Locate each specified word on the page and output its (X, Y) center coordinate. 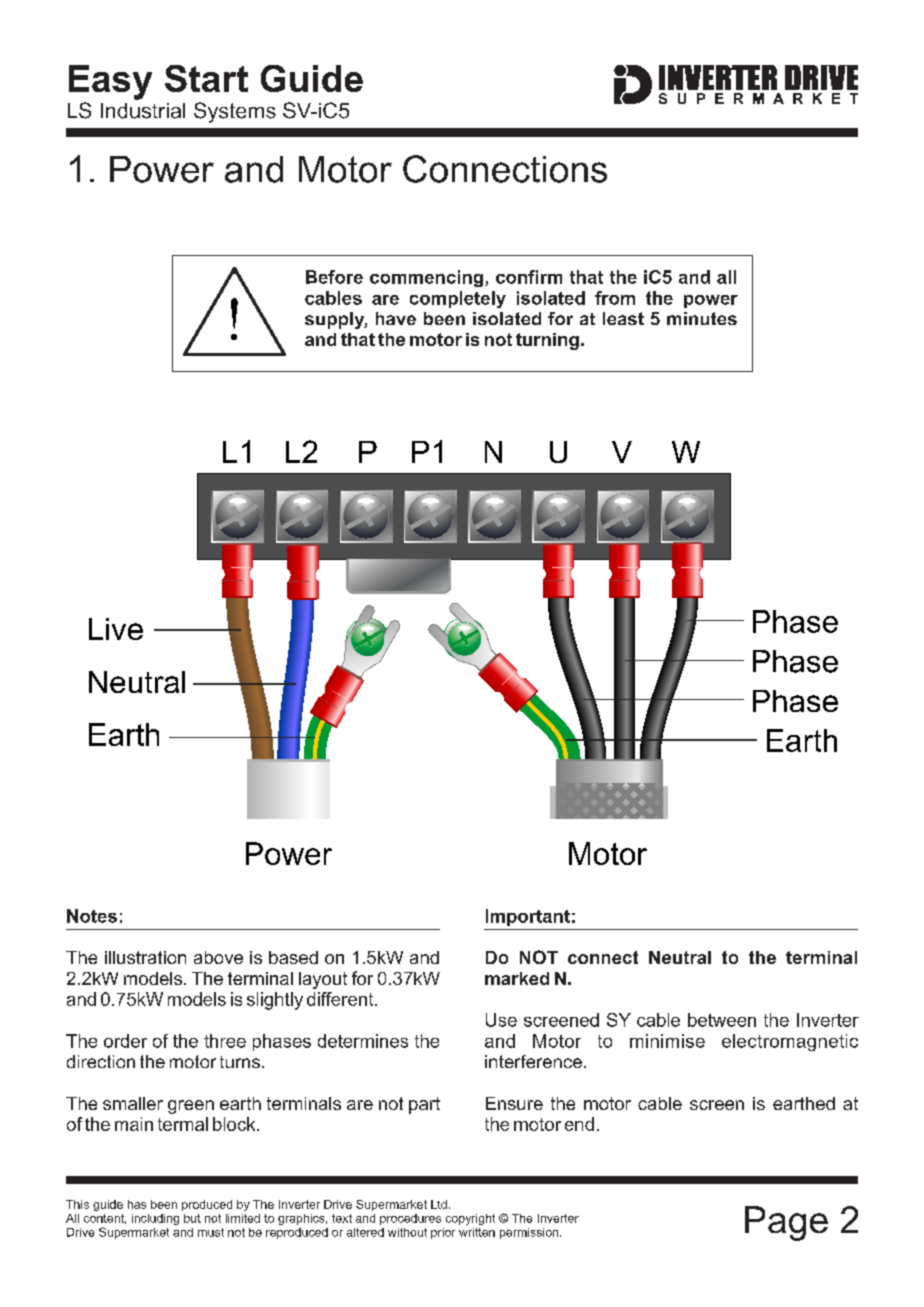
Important (528, 917)
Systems (235, 112)
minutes (702, 318)
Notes (92, 916)
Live (116, 629)
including (155, 1219)
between (722, 1020)
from (615, 298)
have (396, 318)
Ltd (439, 1204)
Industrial (143, 111)
